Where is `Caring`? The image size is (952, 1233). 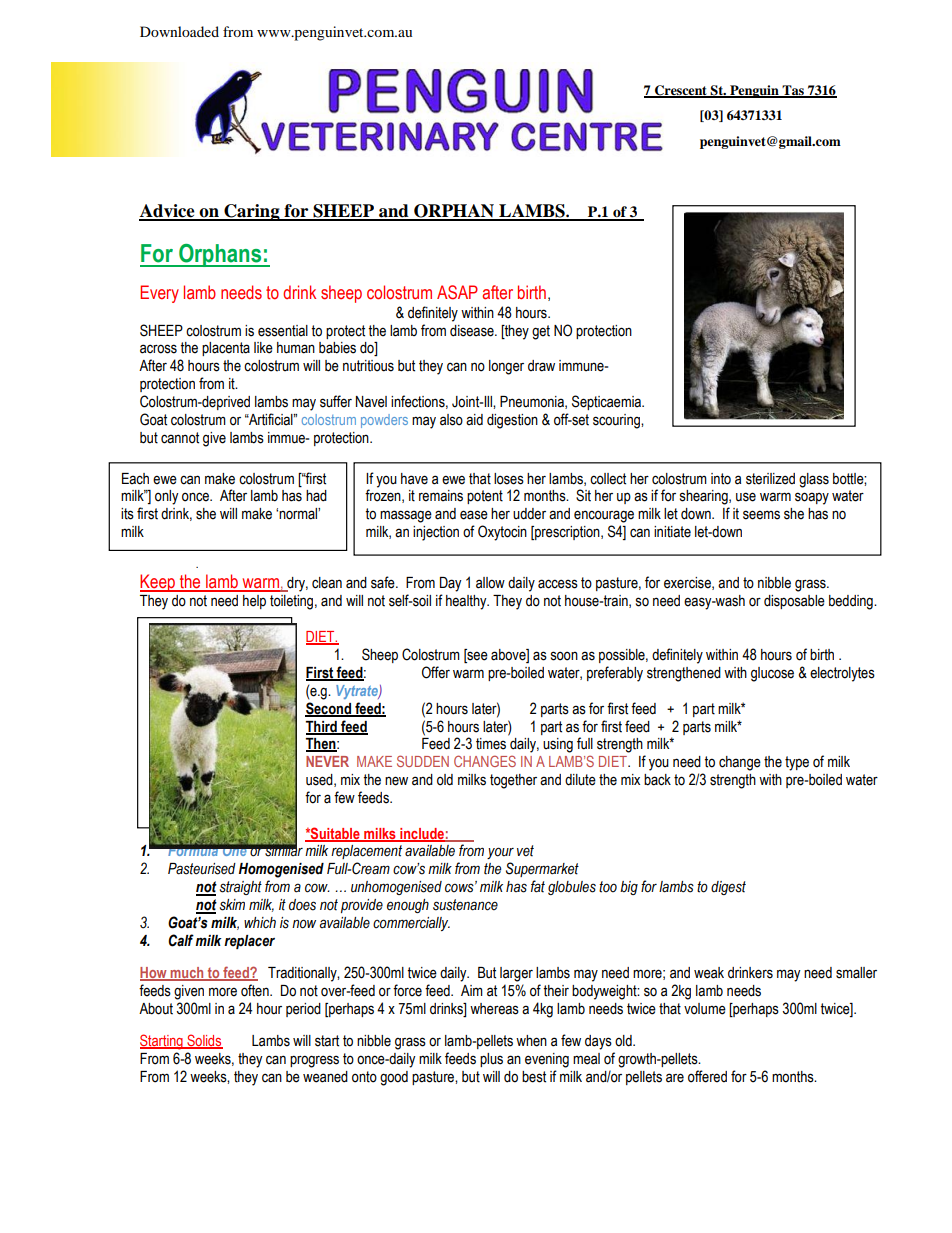
Caring is located at coordinates (252, 212).
